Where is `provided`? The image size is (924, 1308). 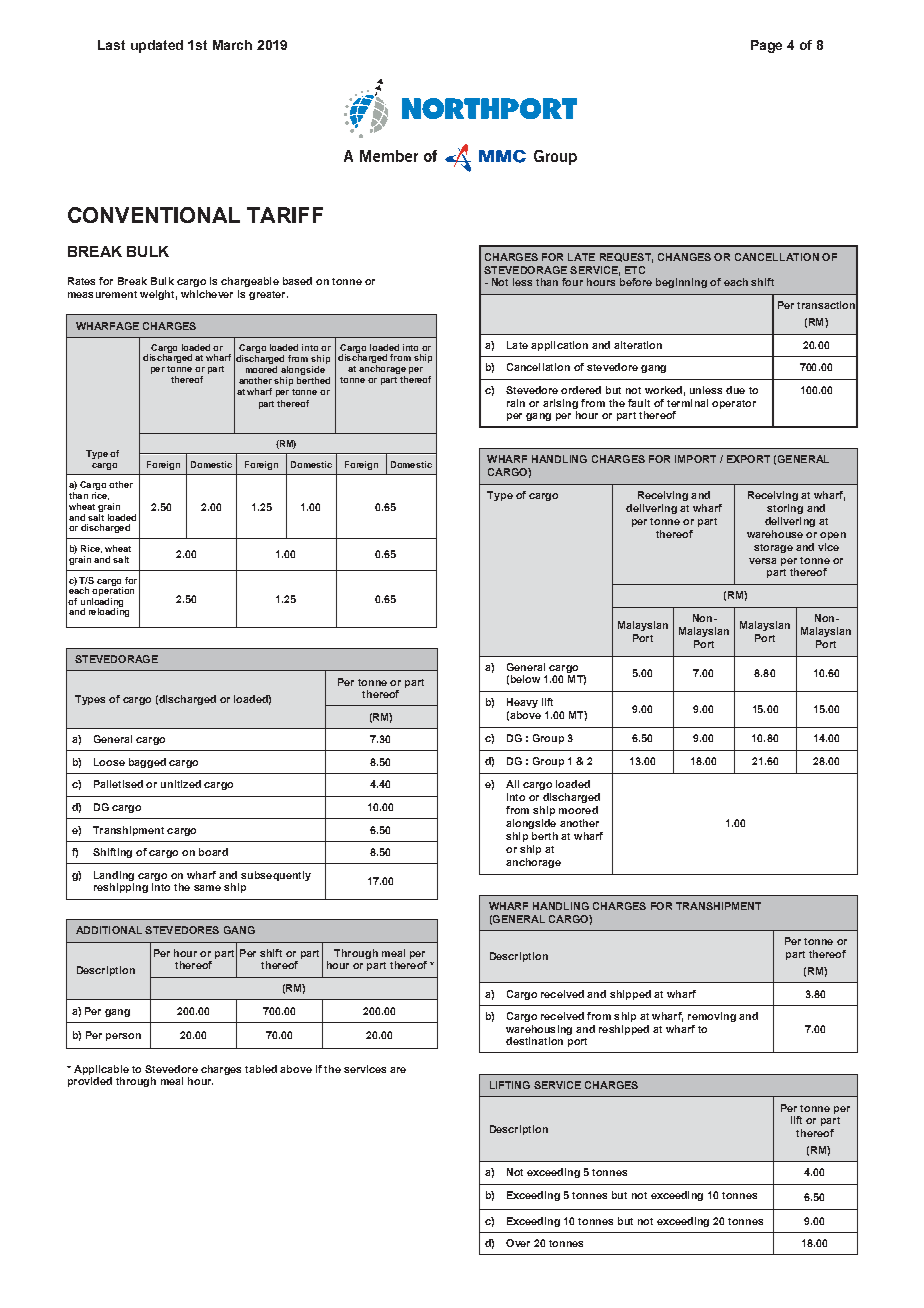 provided is located at coordinates (90, 1082).
